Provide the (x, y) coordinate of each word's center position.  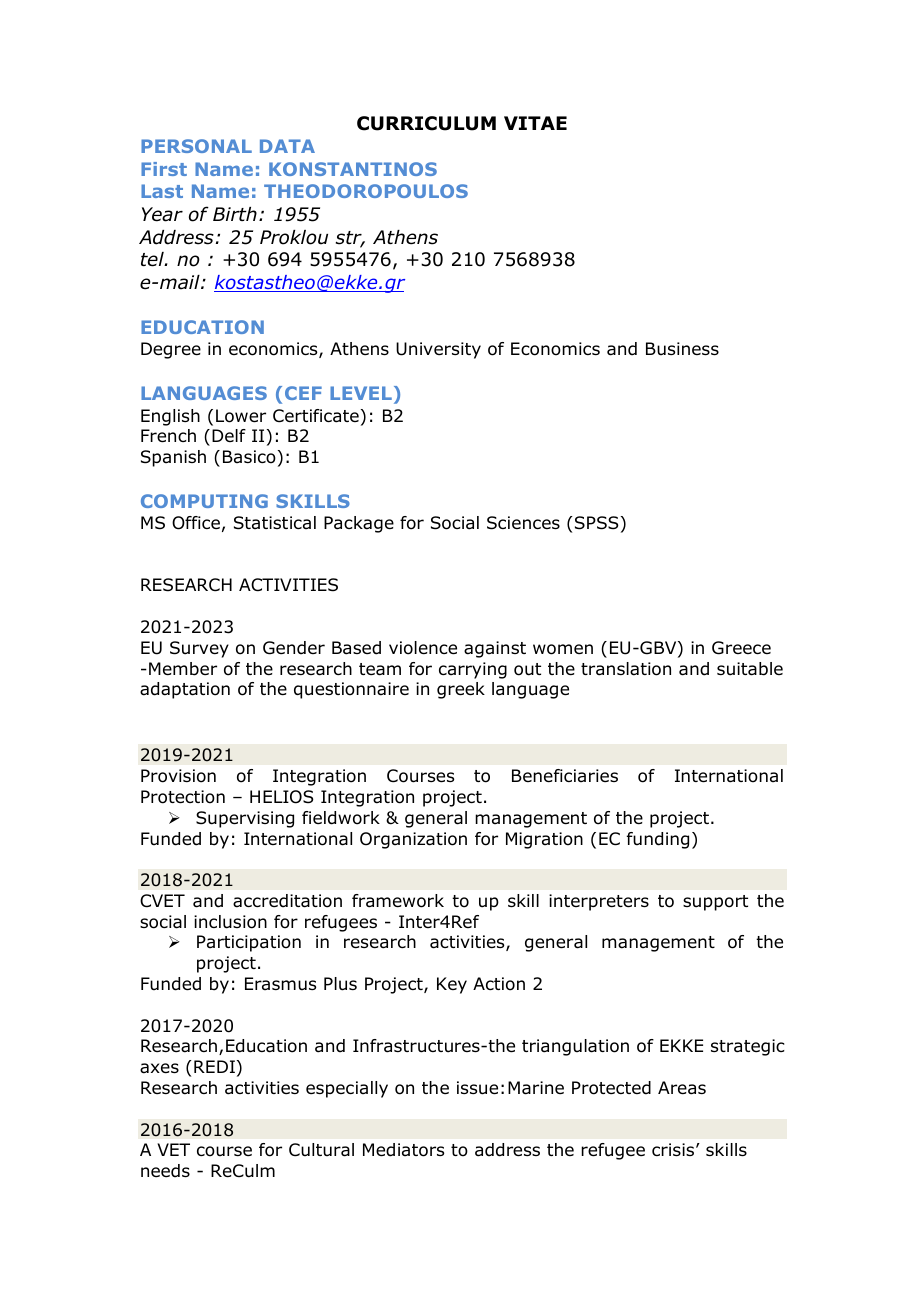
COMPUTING (204, 501)
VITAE (535, 123)
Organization (413, 840)
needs (165, 1171)
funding (658, 840)
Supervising (245, 819)
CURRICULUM (426, 123)
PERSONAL (196, 146)
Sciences (523, 523)
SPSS (597, 523)
